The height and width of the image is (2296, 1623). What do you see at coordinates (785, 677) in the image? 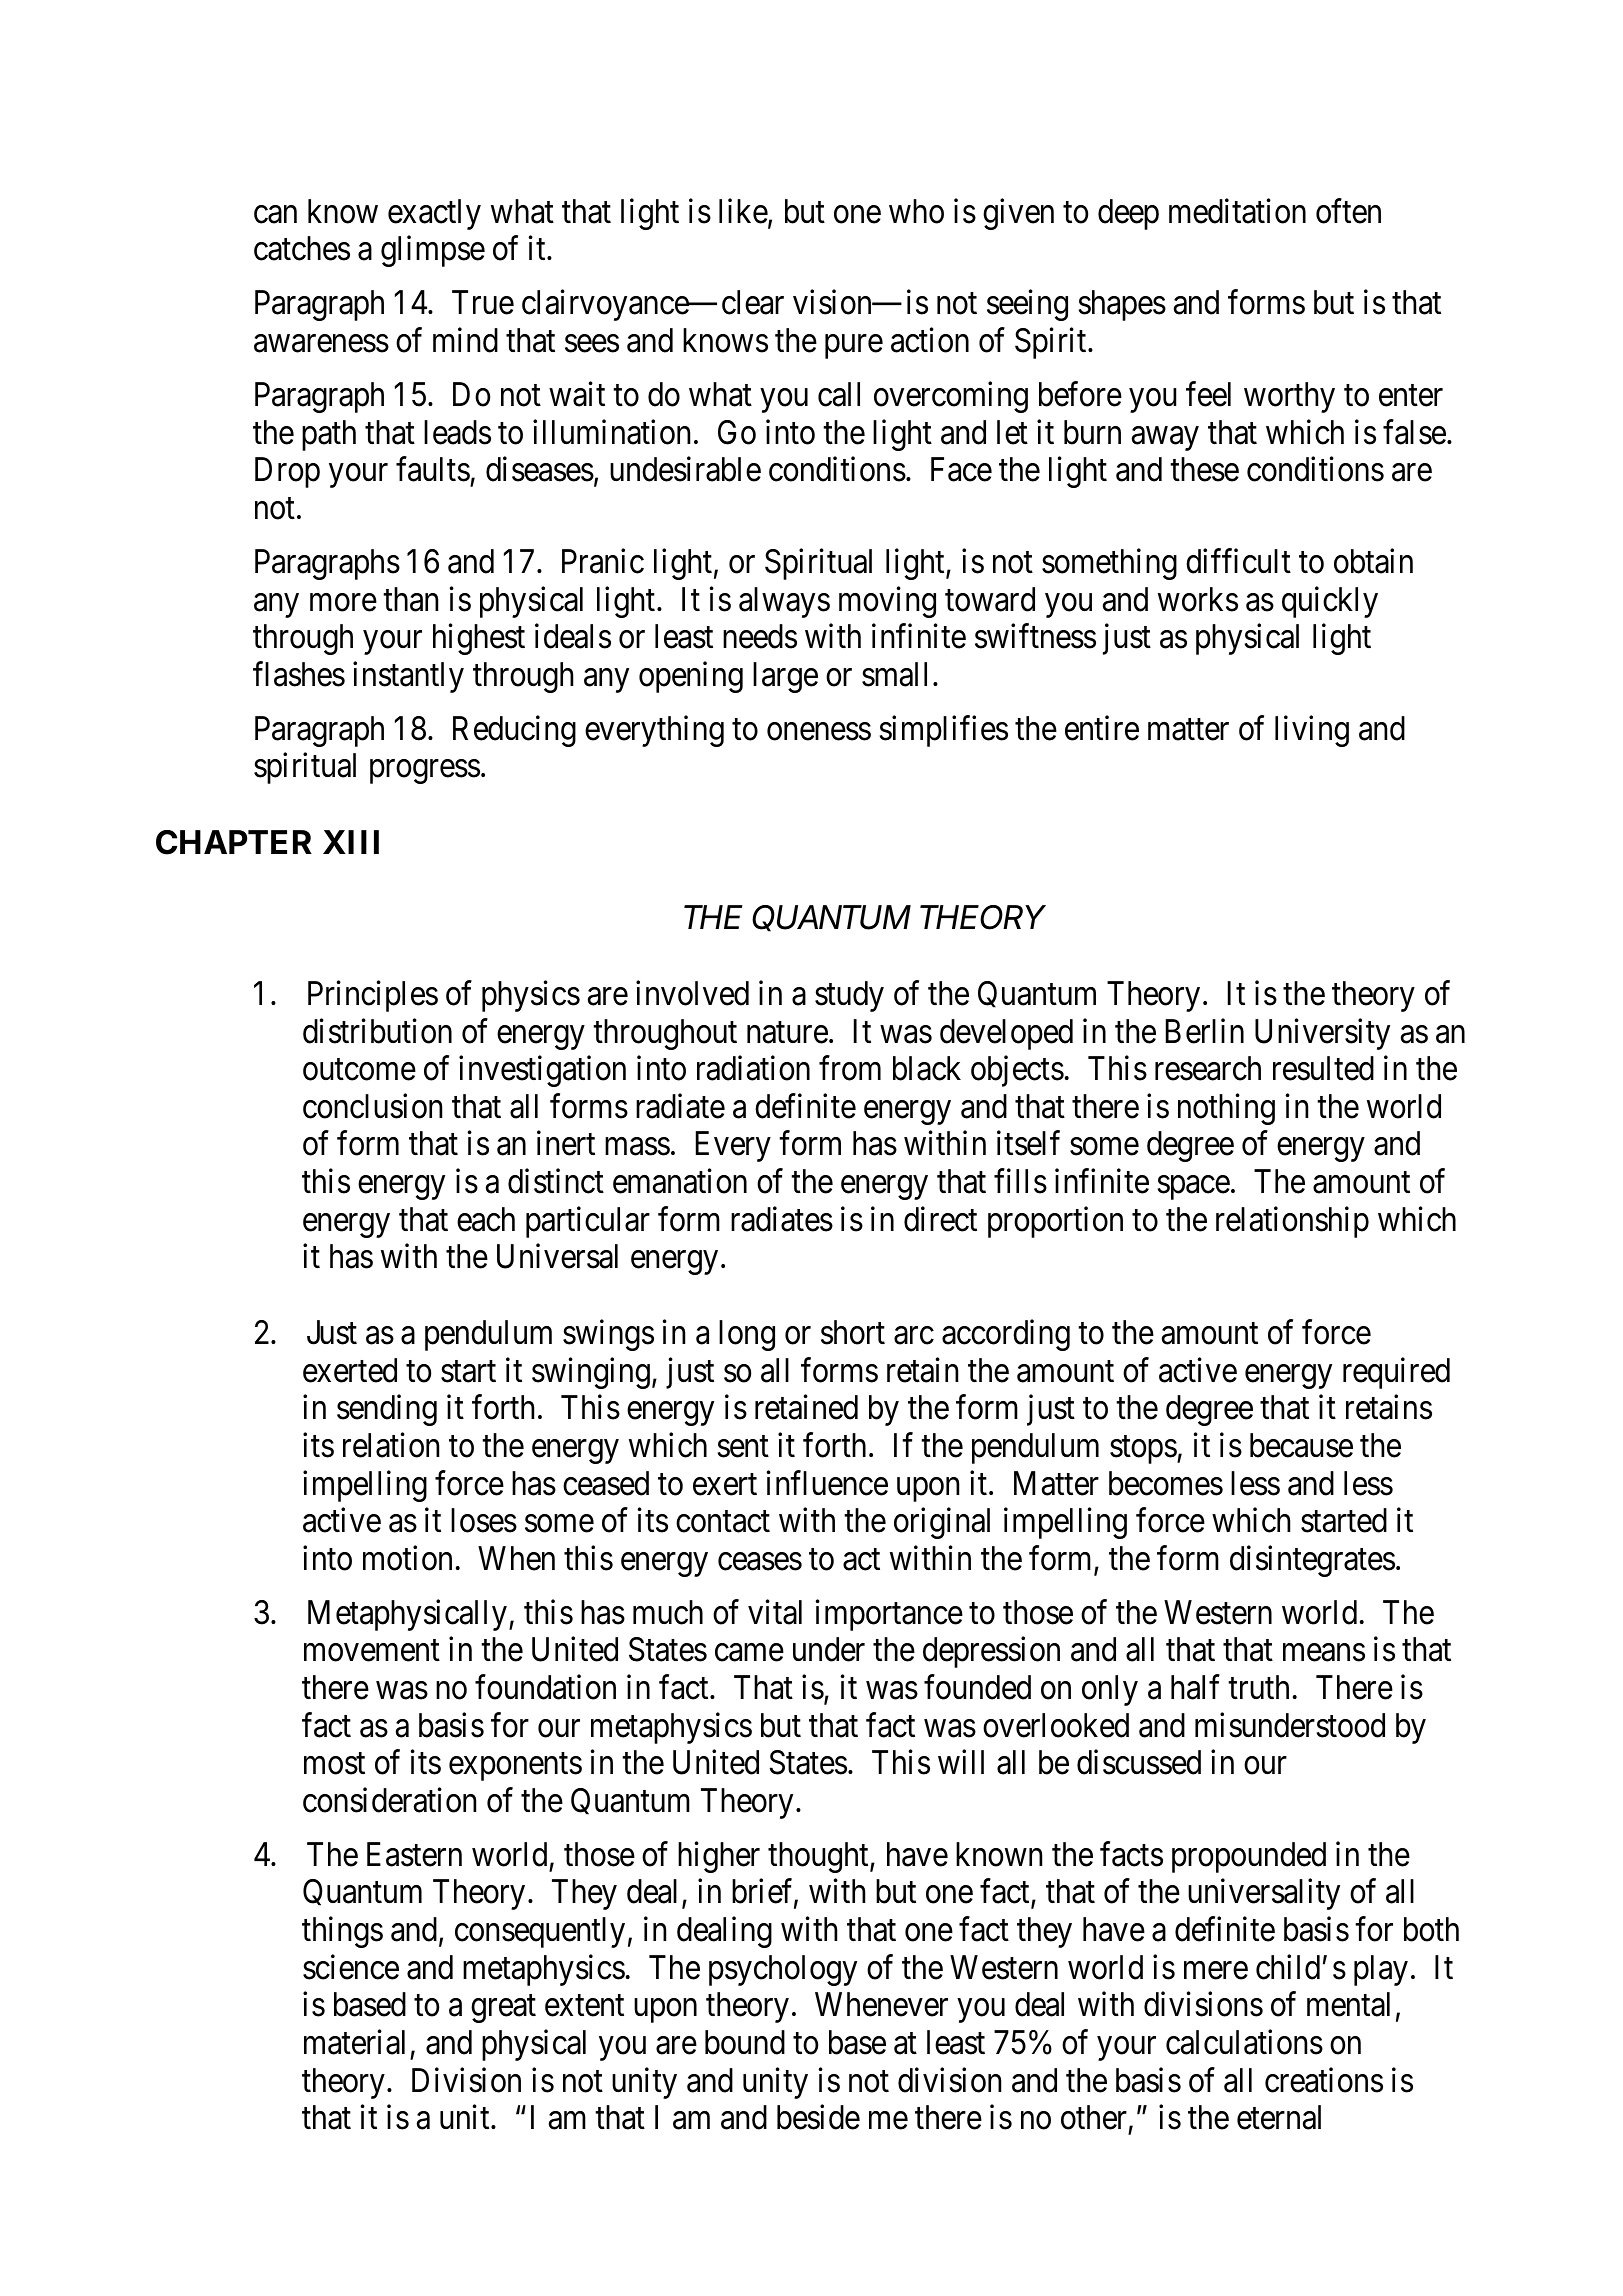
I see `large` at bounding box center [785, 677].
